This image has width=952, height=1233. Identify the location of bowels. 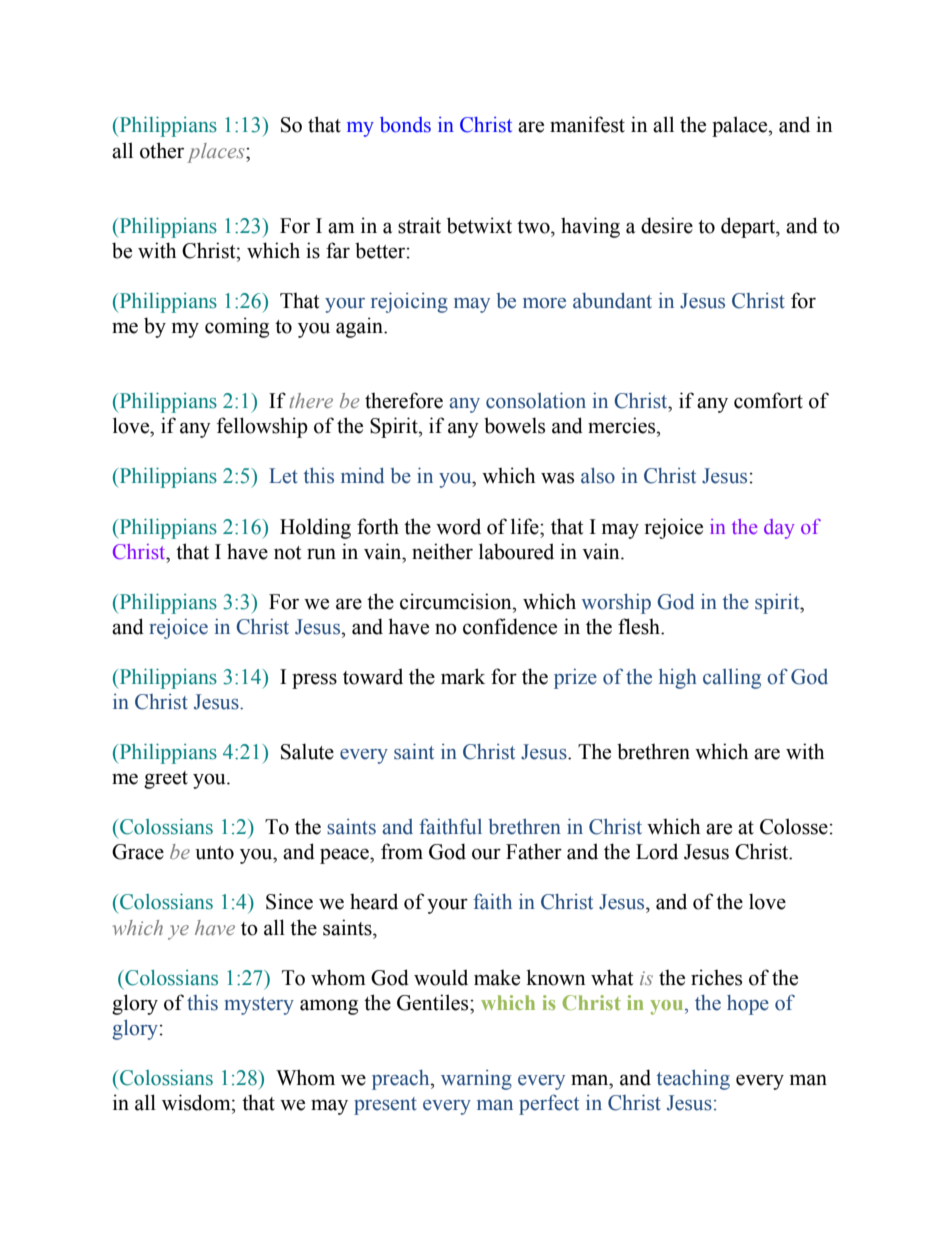
(514, 425).
